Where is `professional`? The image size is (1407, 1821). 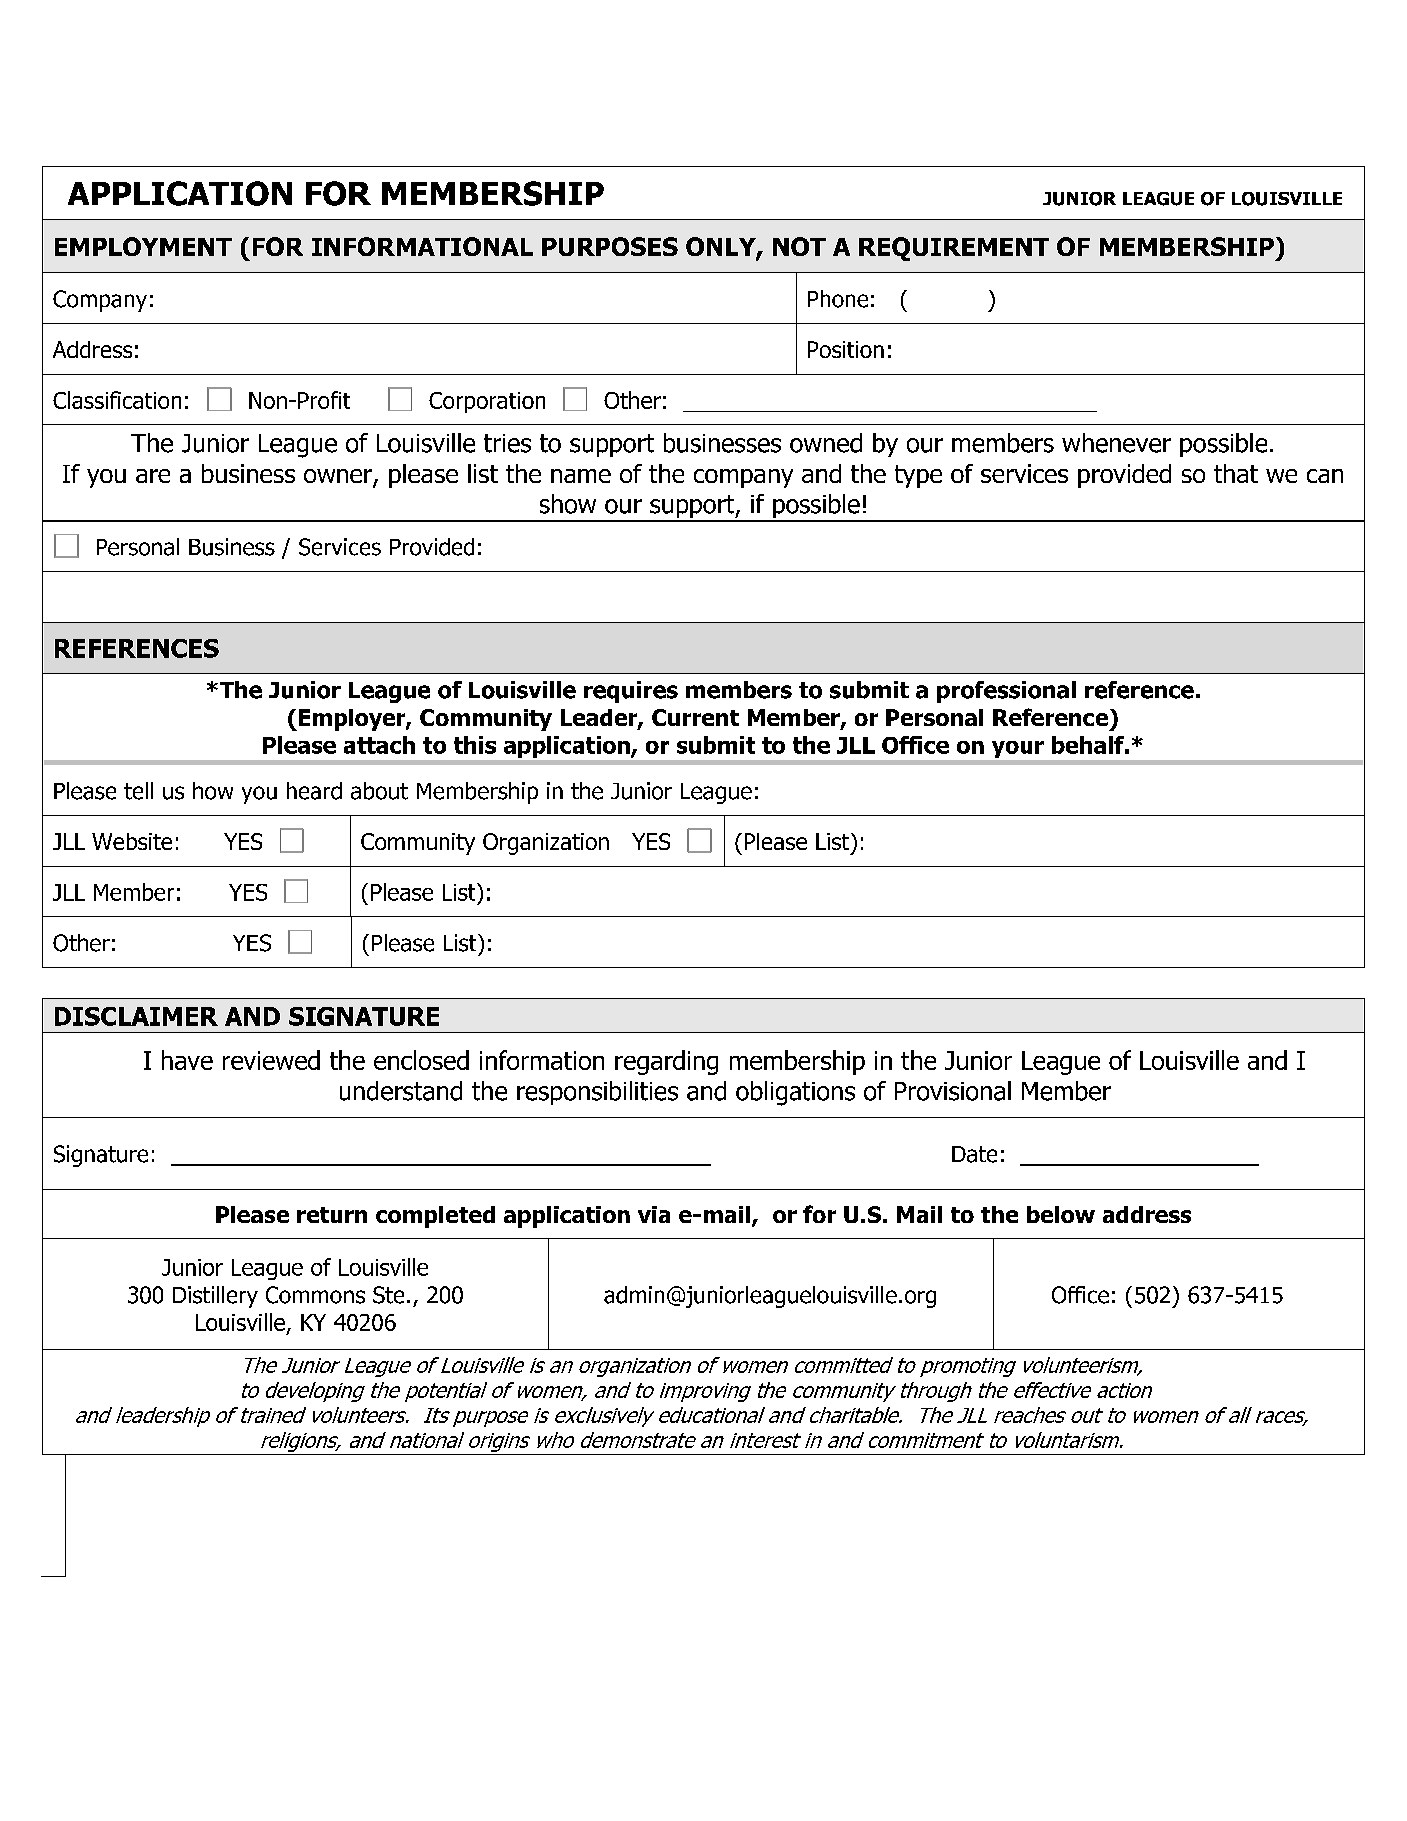
professional is located at coordinates (1006, 692).
